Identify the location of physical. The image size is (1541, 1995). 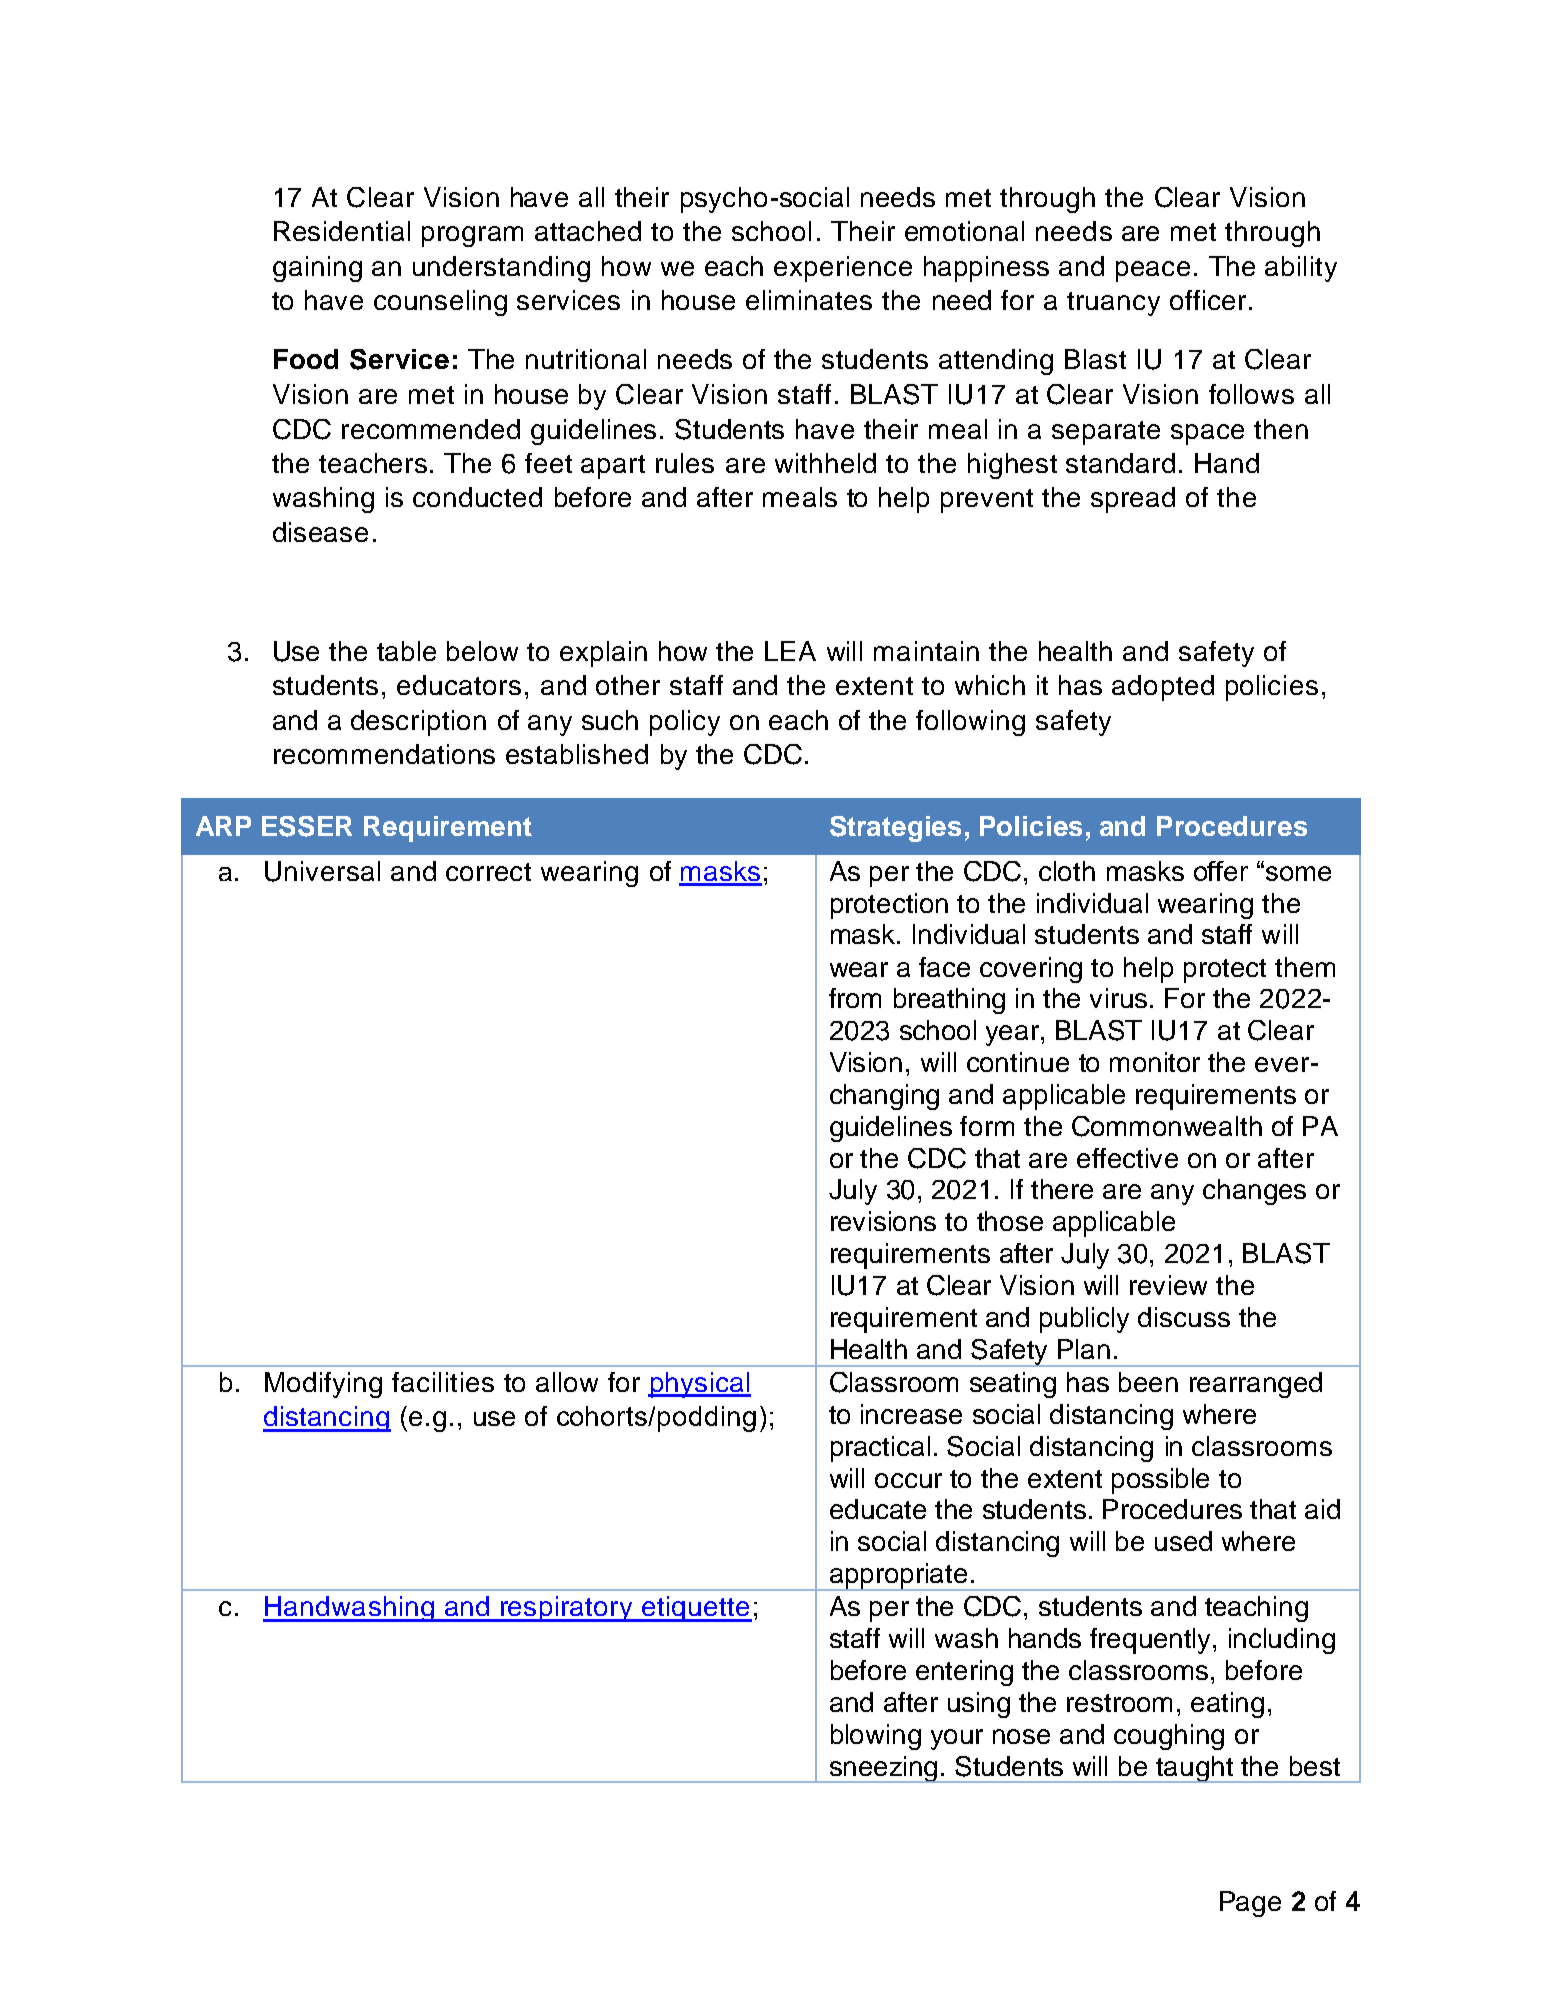
(699, 1385).
